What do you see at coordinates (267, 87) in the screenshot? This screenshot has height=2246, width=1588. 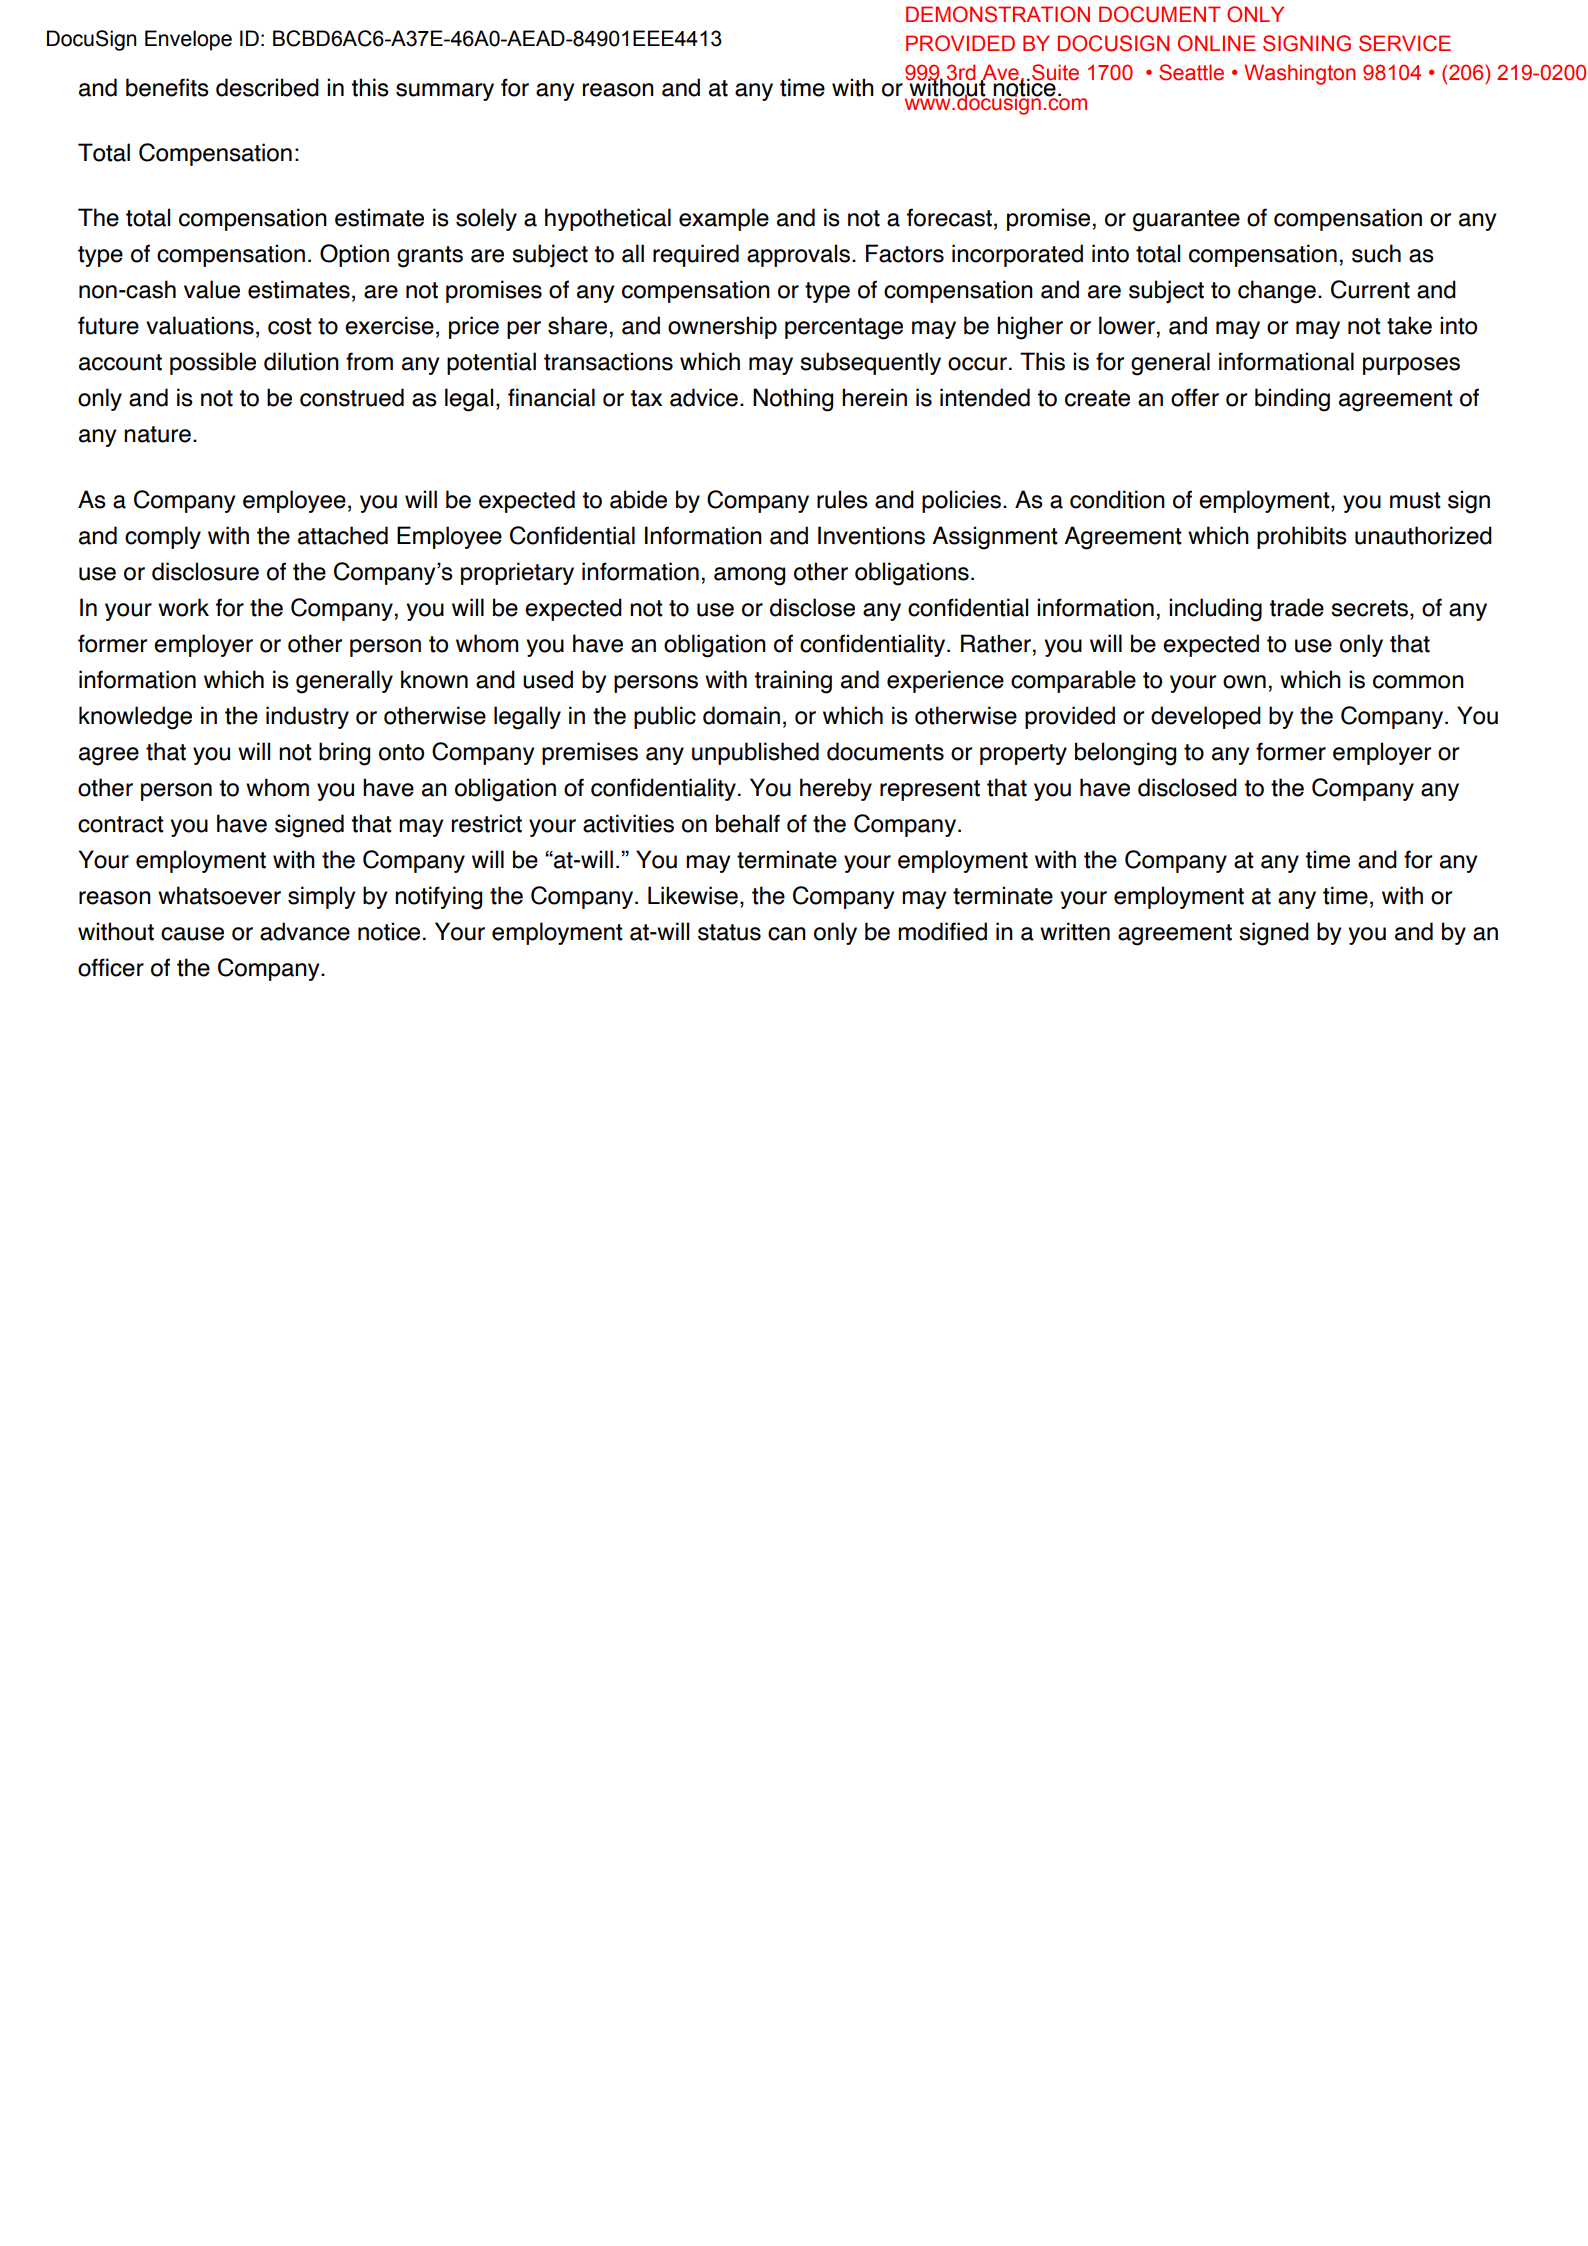 I see `described` at bounding box center [267, 87].
